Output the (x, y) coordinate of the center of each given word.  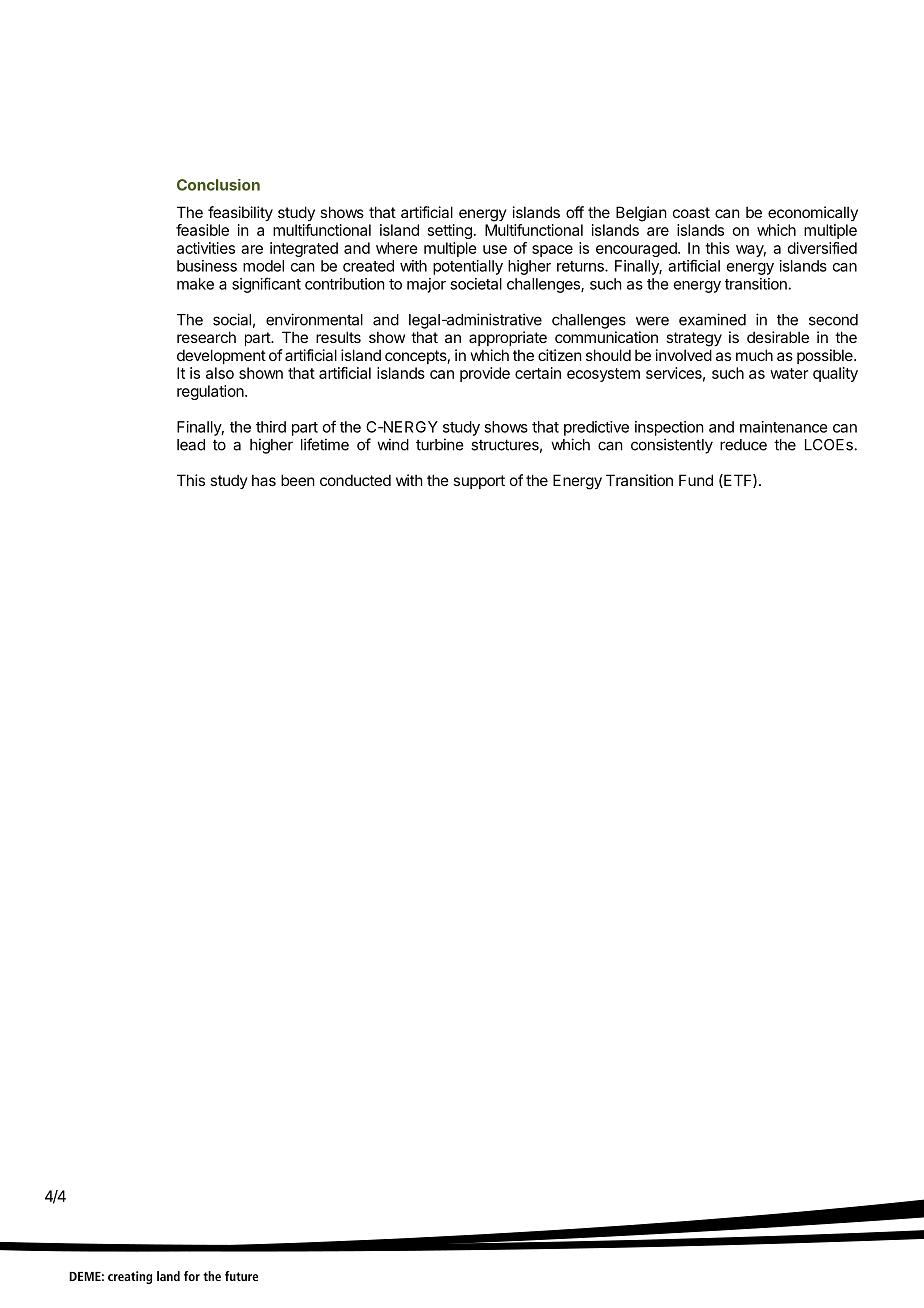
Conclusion (218, 185)
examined (712, 319)
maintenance (784, 427)
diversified (822, 248)
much (754, 355)
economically (813, 213)
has (264, 480)
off (575, 212)
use (495, 249)
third (271, 427)
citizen (560, 355)
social (232, 319)
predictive (596, 428)
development (221, 356)
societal (476, 284)
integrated (304, 249)
